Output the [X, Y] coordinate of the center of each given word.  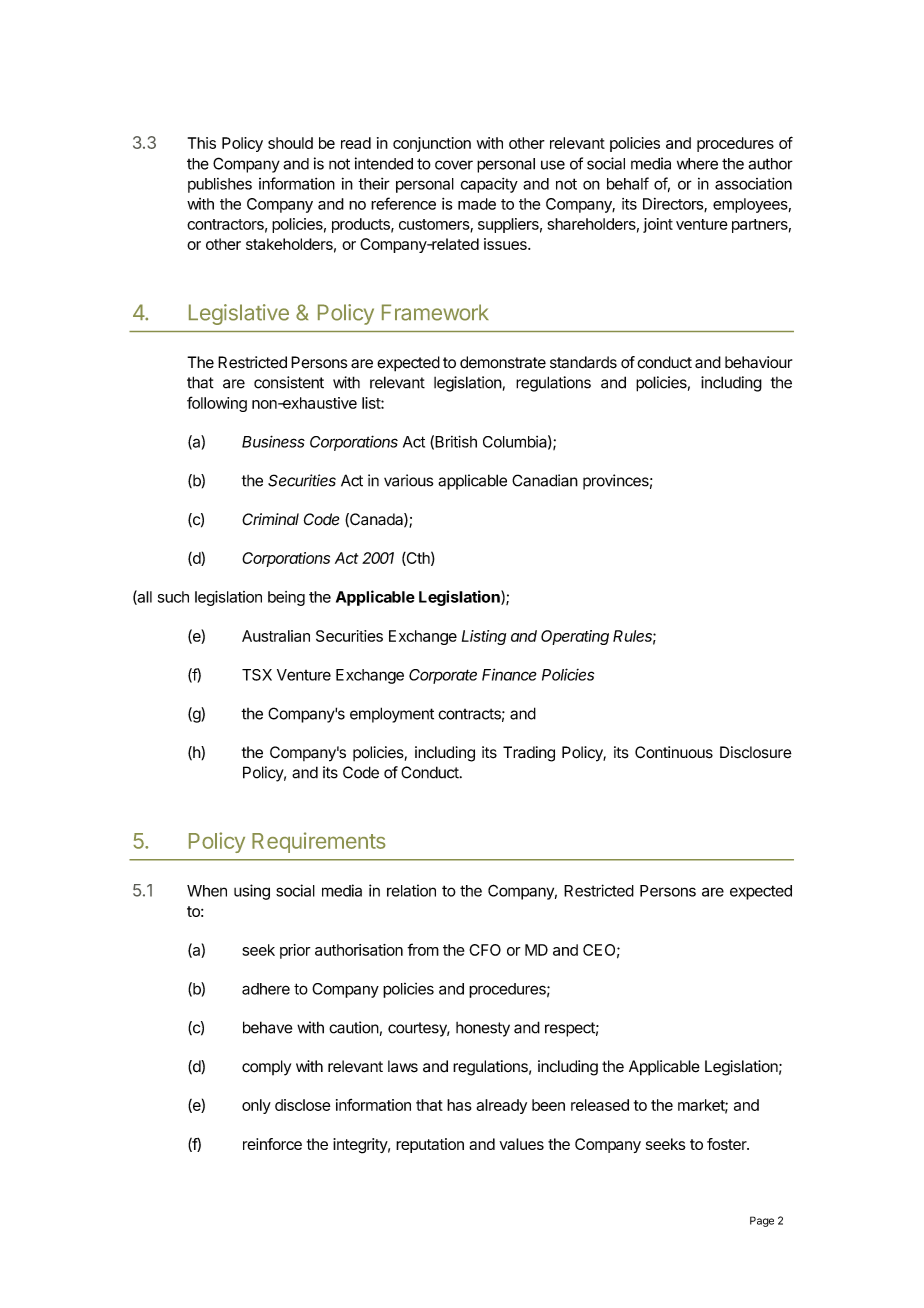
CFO [485, 950]
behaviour [758, 362]
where [697, 164]
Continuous [674, 752]
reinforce [272, 1144]
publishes [220, 185]
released [600, 1105]
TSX [257, 675]
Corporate [443, 676]
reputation [430, 1145]
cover [454, 165]
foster [728, 1144]
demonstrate [503, 362]
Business [273, 441]
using [252, 892]
